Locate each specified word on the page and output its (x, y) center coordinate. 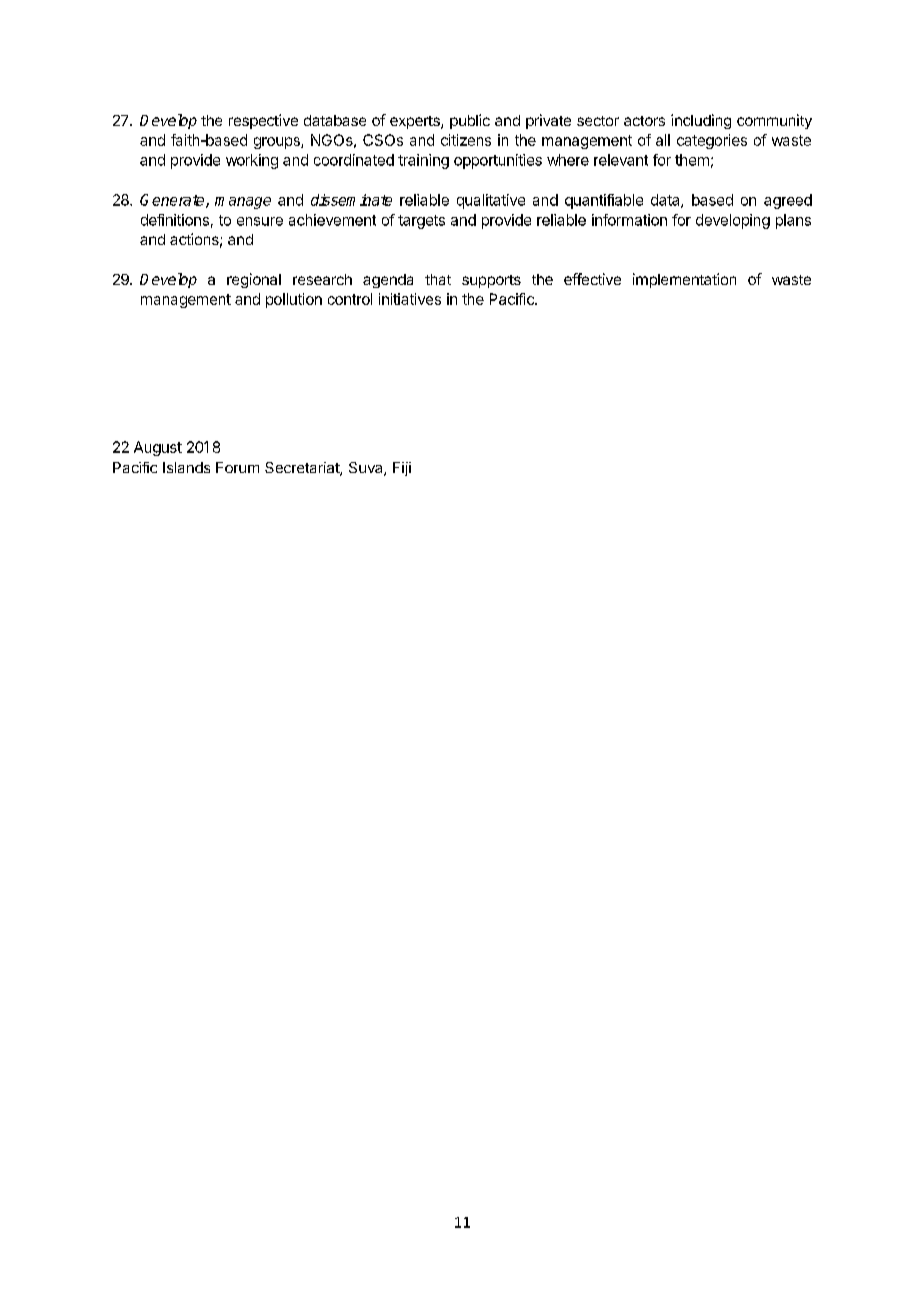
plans (793, 221)
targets (421, 222)
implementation (684, 280)
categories (712, 141)
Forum (237, 467)
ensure (260, 221)
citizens (466, 140)
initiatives (410, 299)
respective (263, 121)
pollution (294, 300)
